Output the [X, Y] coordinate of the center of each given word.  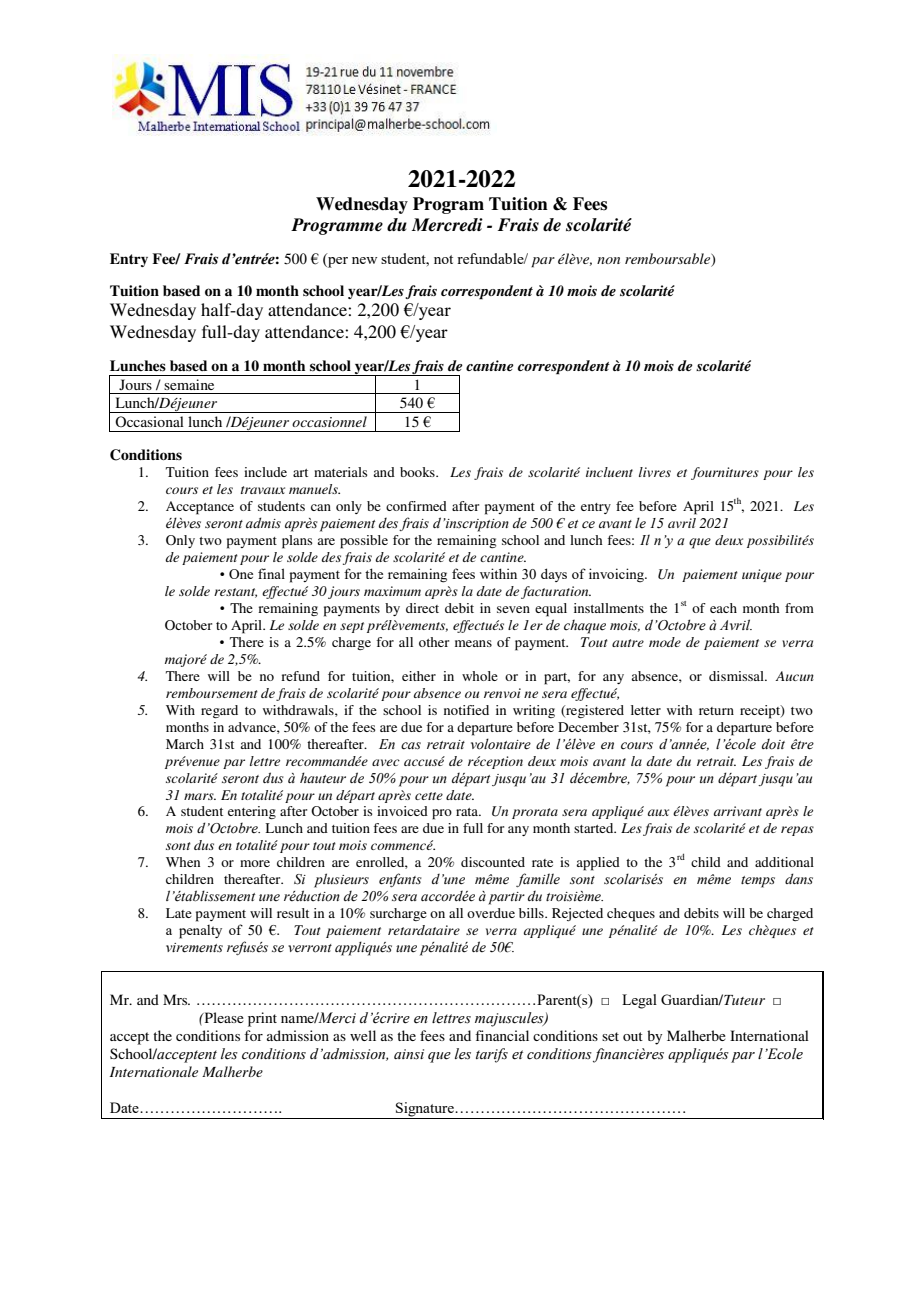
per [337, 261]
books [418, 472]
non [608, 260]
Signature [426, 1109]
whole [480, 676]
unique [762, 575]
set [610, 1036]
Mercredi [447, 225]
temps [758, 882]
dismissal [737, 676]
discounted [493, 862]
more [255, 863]
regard [219, 711]
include [265, 472]
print [262, 1019]
